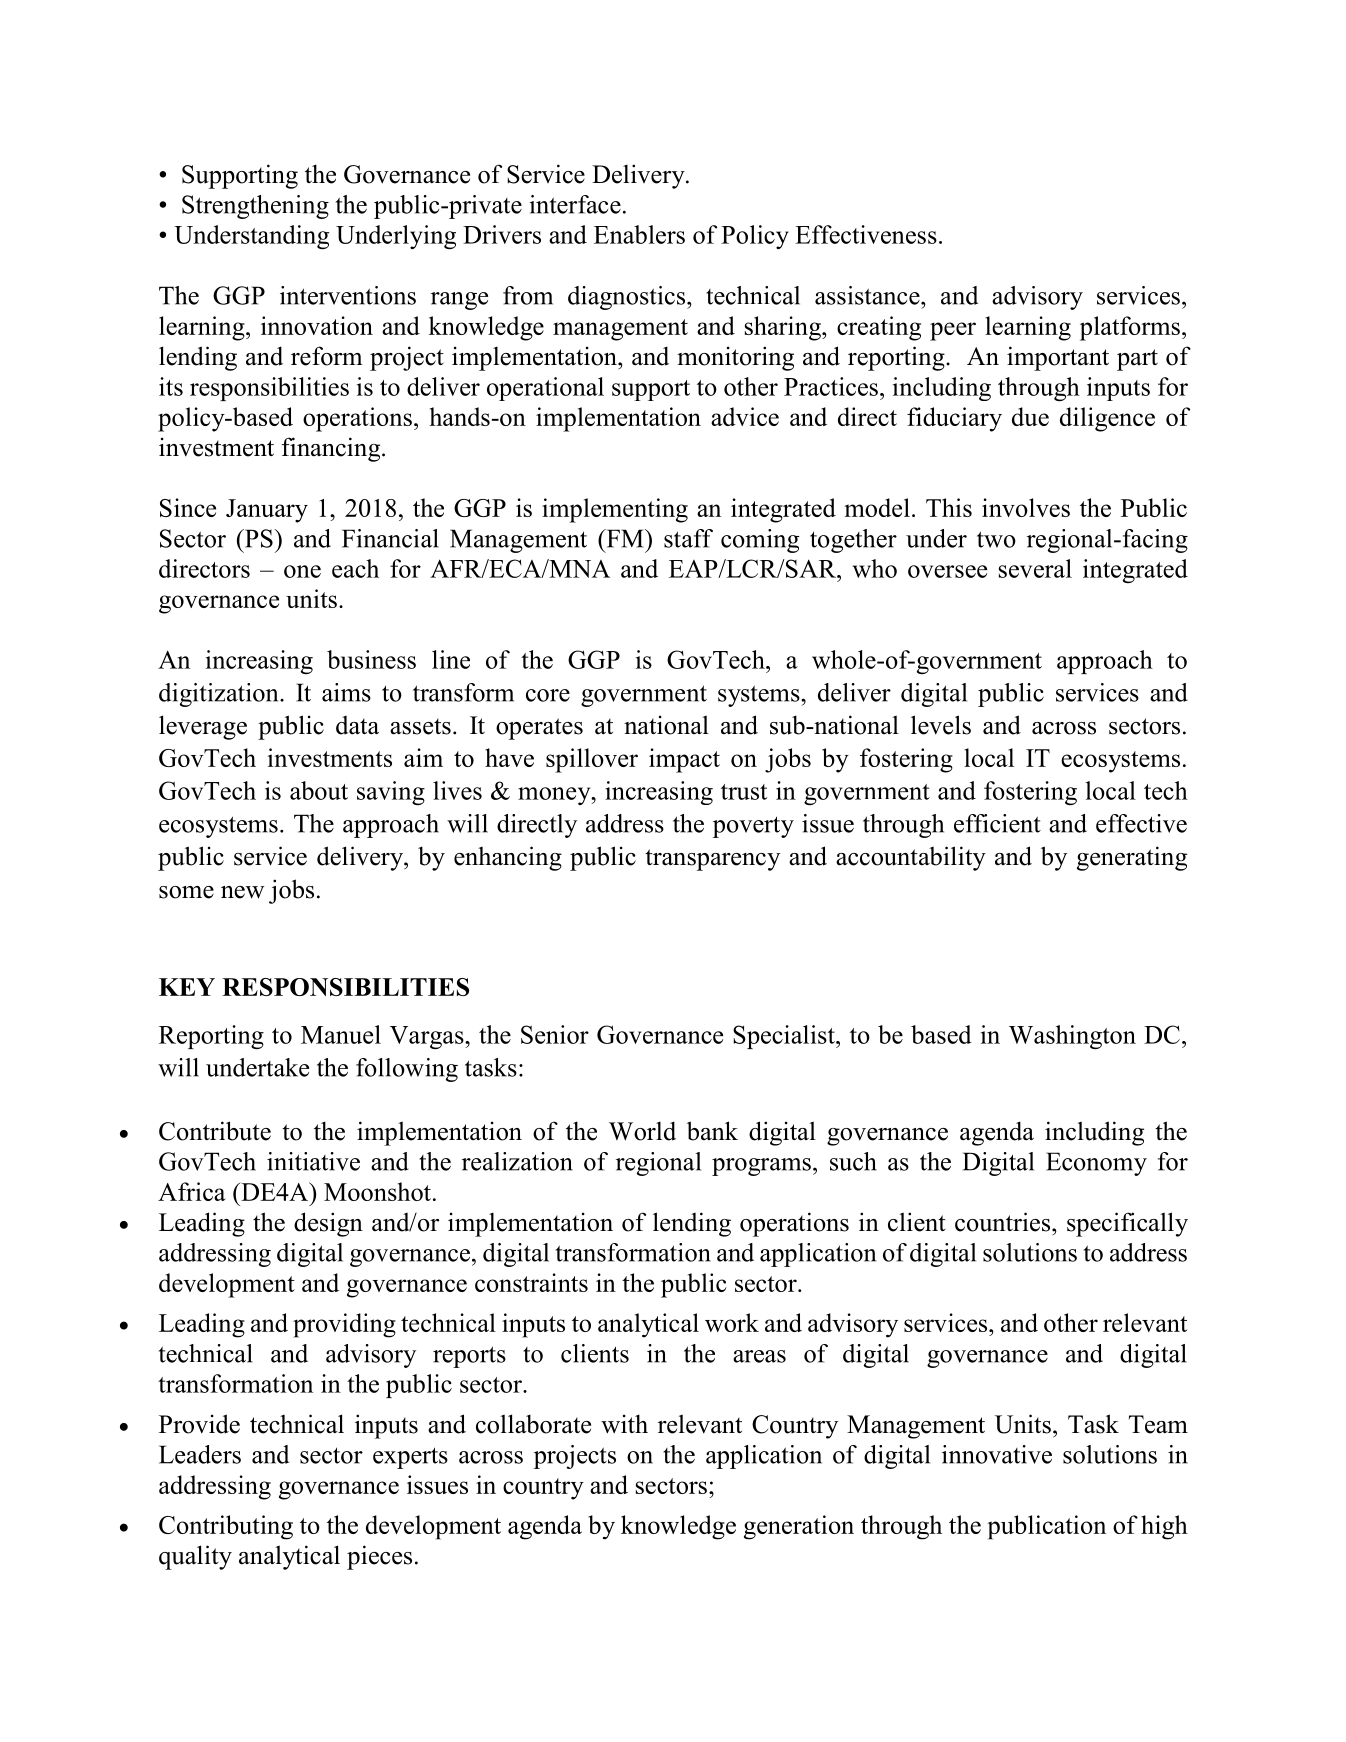  Describe the element at coordinates (639, 234) in the screenshot. I see `Enablers` at that location.
